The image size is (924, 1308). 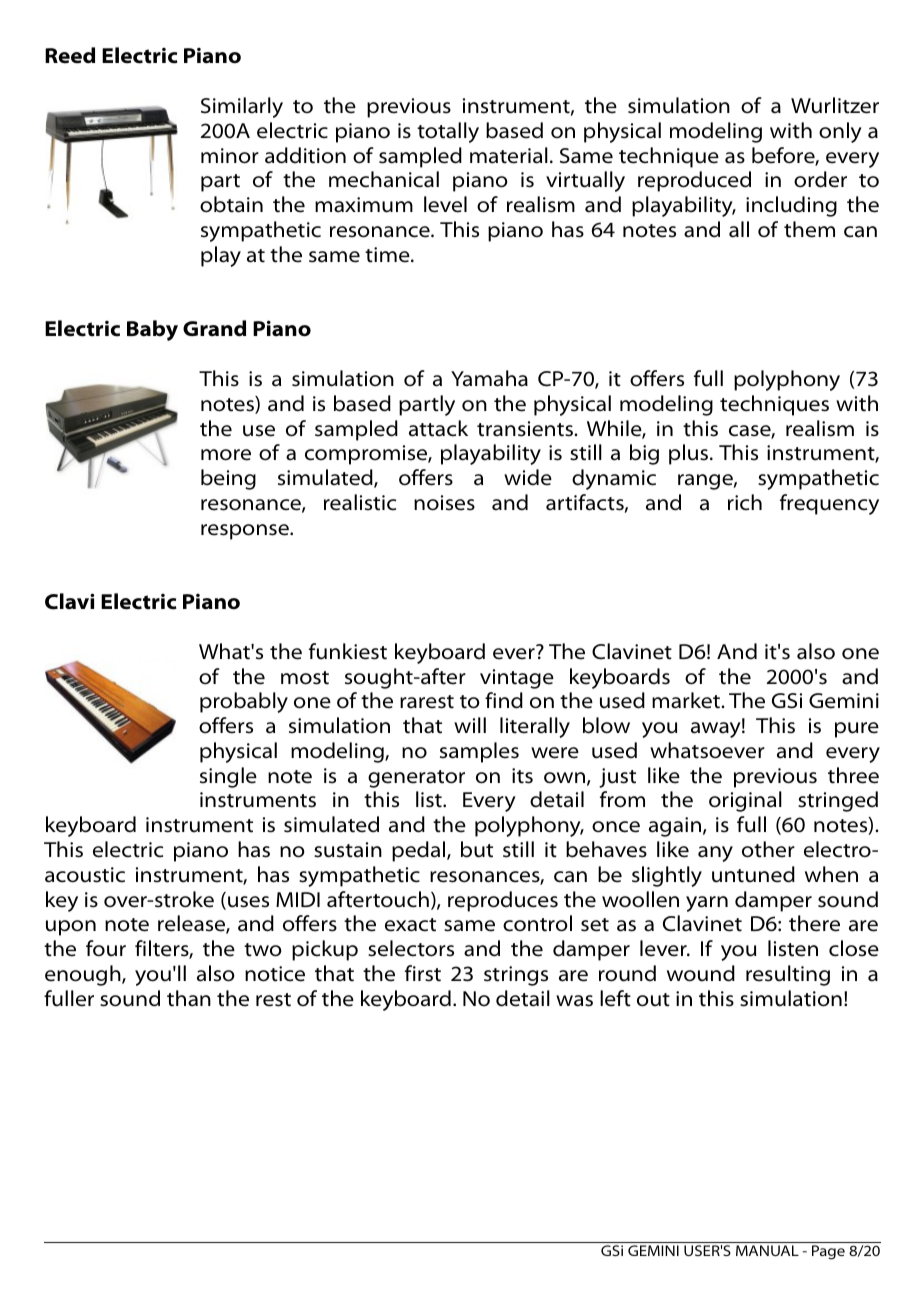 What do you see at coordinates (226, 455) in the screenshot?
I see `more` at bounding box center [226, 455].
